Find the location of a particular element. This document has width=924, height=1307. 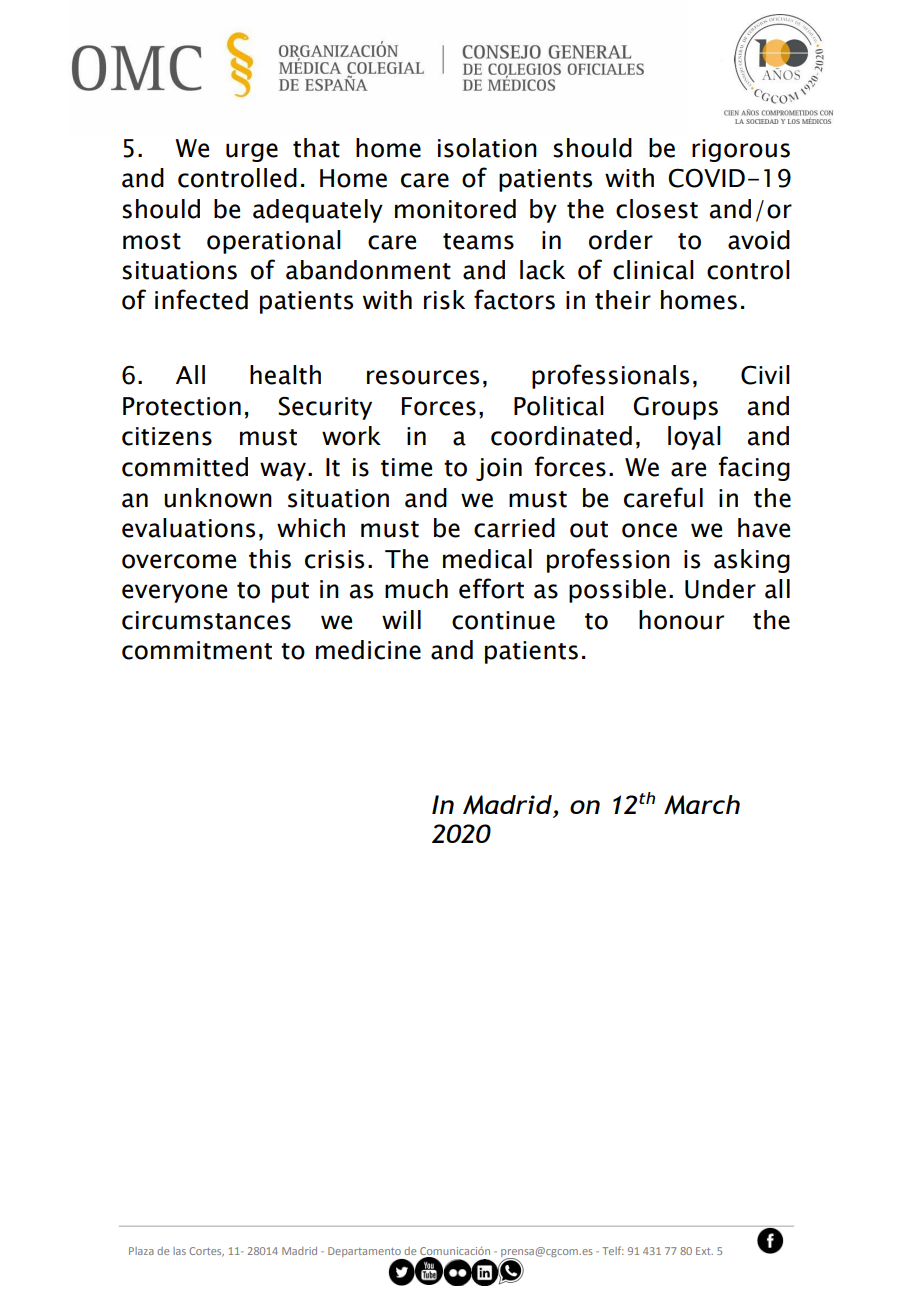

closest is located at coordinates (657, 209).
